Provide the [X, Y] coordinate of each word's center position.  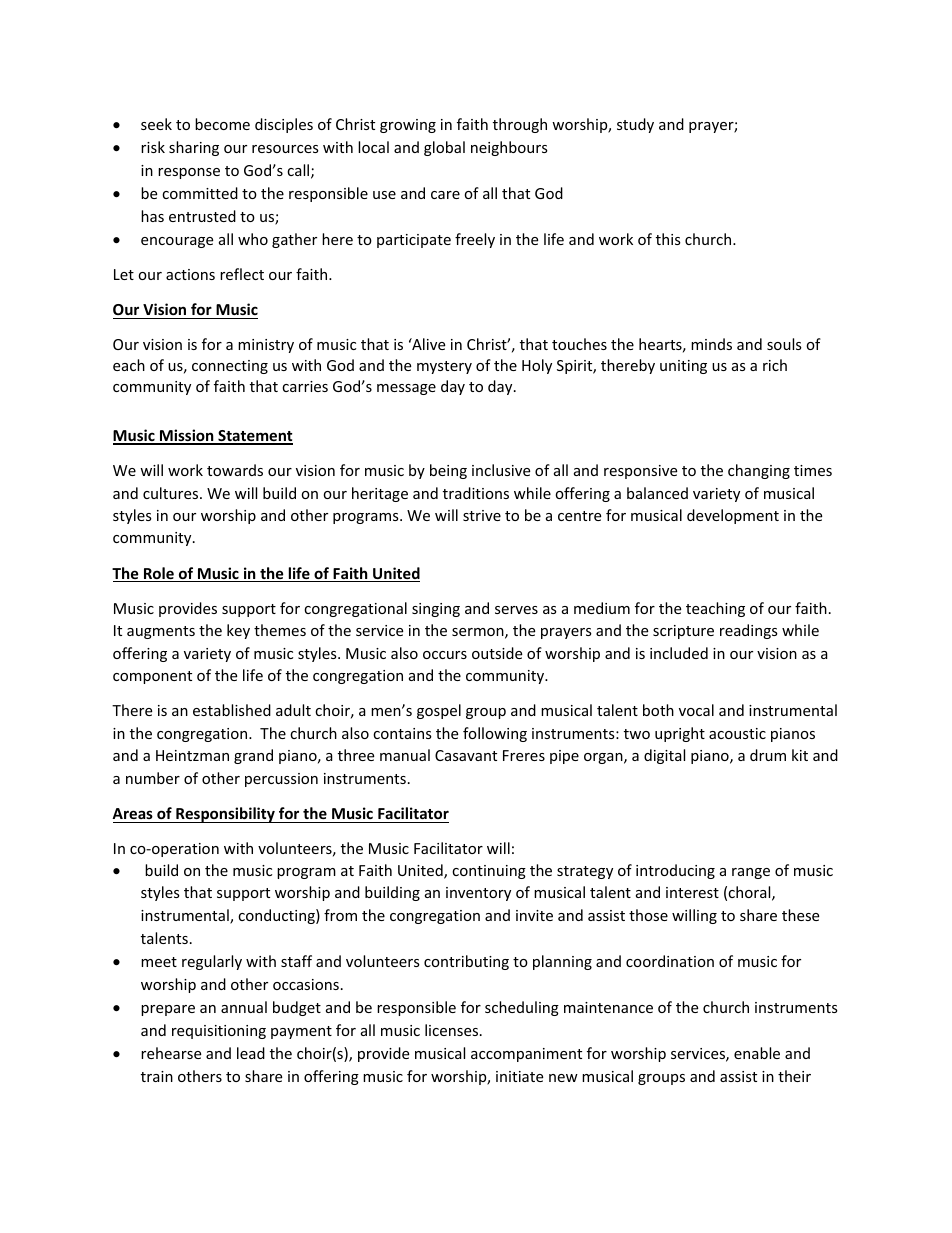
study [635, 125]
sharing [194, 148]
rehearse [171, 1053]
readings [749, 631]
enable [757, 1053]
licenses [453, 1030]
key [238, 631]
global [444, 148]
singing [436, 610]
